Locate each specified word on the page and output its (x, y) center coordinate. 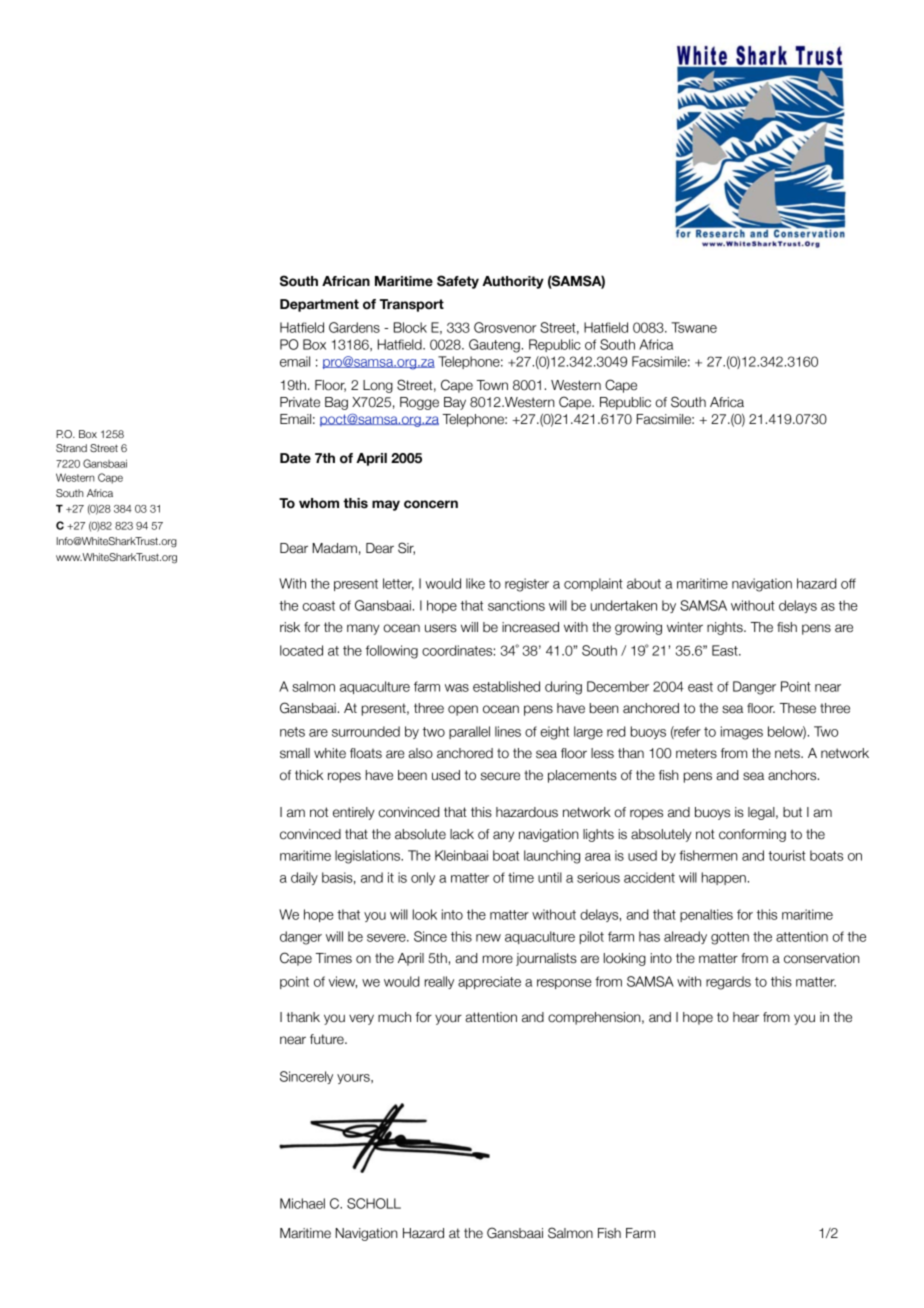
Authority (513, 282)
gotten (730, 938)
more (498, 959)
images (742, 733)
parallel (469, 732)
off (848, 583)
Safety (458, 282)
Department (319, 305)
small (295, 753)
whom (319, 503)
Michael (302, 1203)
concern (431, 504)
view (343, 982)
